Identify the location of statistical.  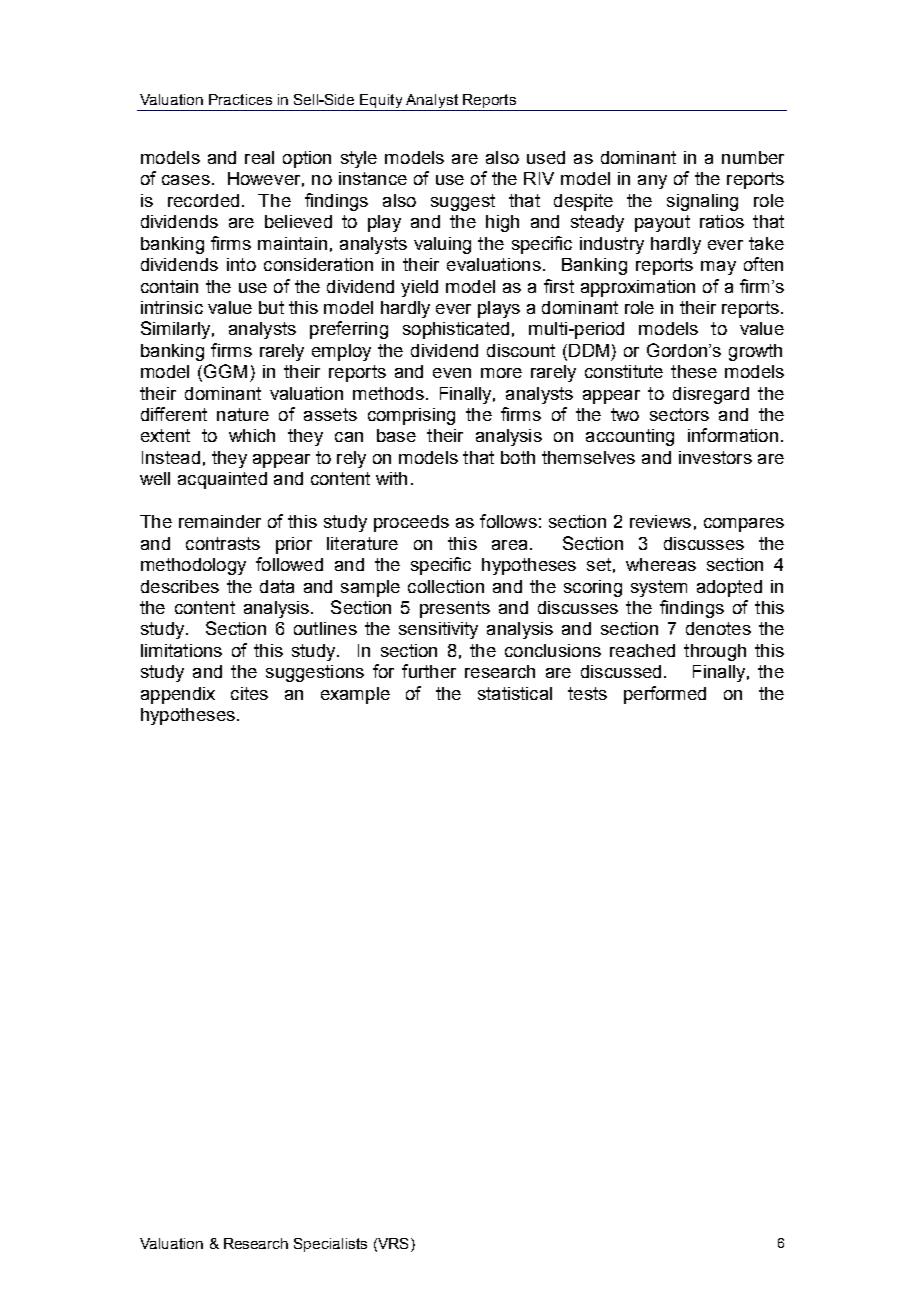
(515, 693).
